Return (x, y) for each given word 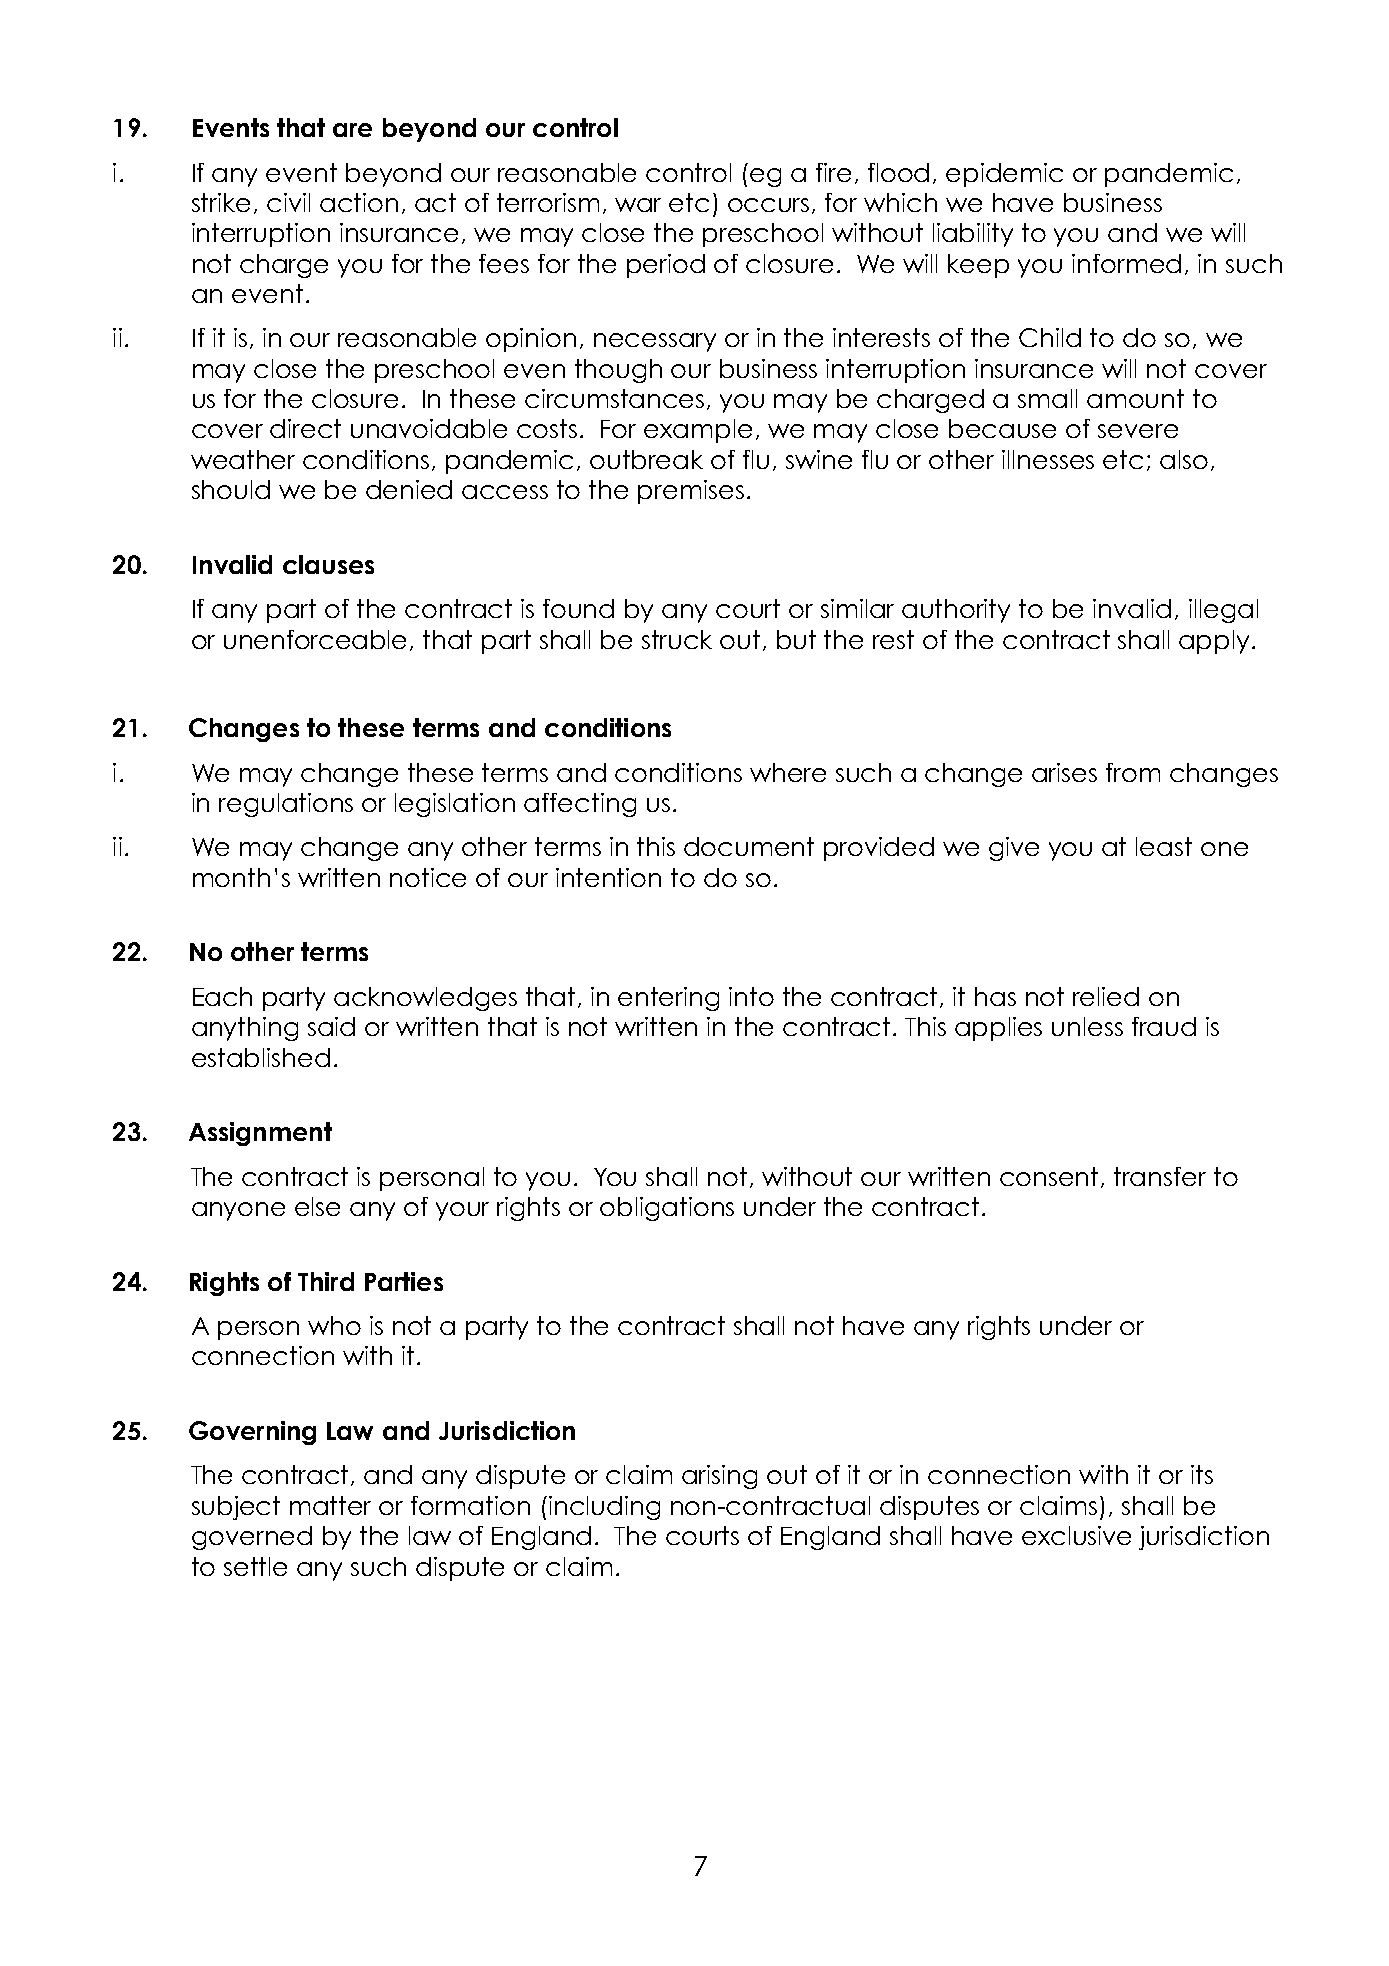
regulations (286, 805)
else (317, 1206)
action (359, 202)
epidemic (1004, 175)
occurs (768, 205)
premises (691, 492)
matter (330, 1505)
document (749, 846)
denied (409, 489)
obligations (667, 1209)
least (1164, 846)
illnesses (1048, 459)
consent (1049, 1176)
